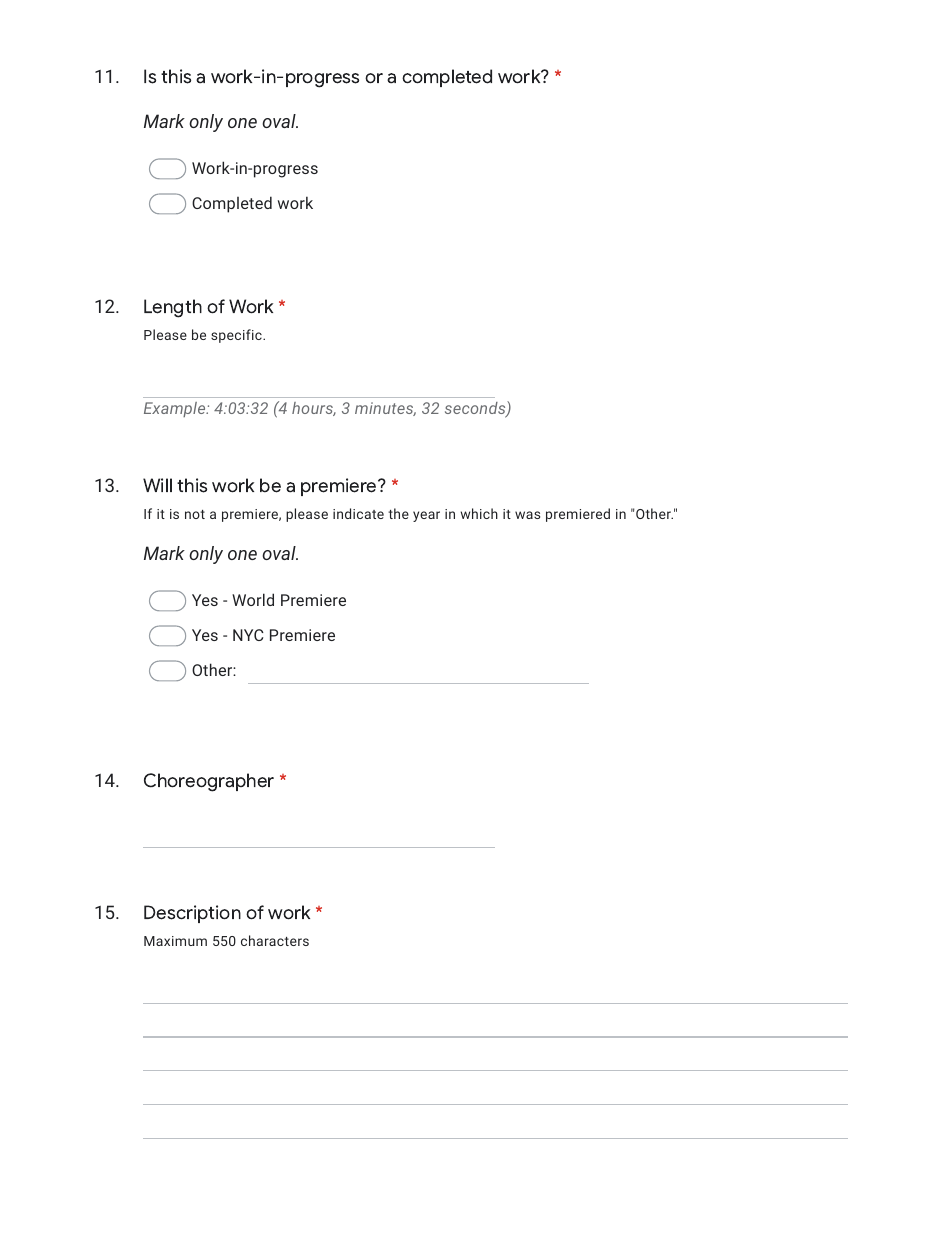 The height and width of the screenshot is (1233, 952). I want to click on specific, so click(237, 336).
